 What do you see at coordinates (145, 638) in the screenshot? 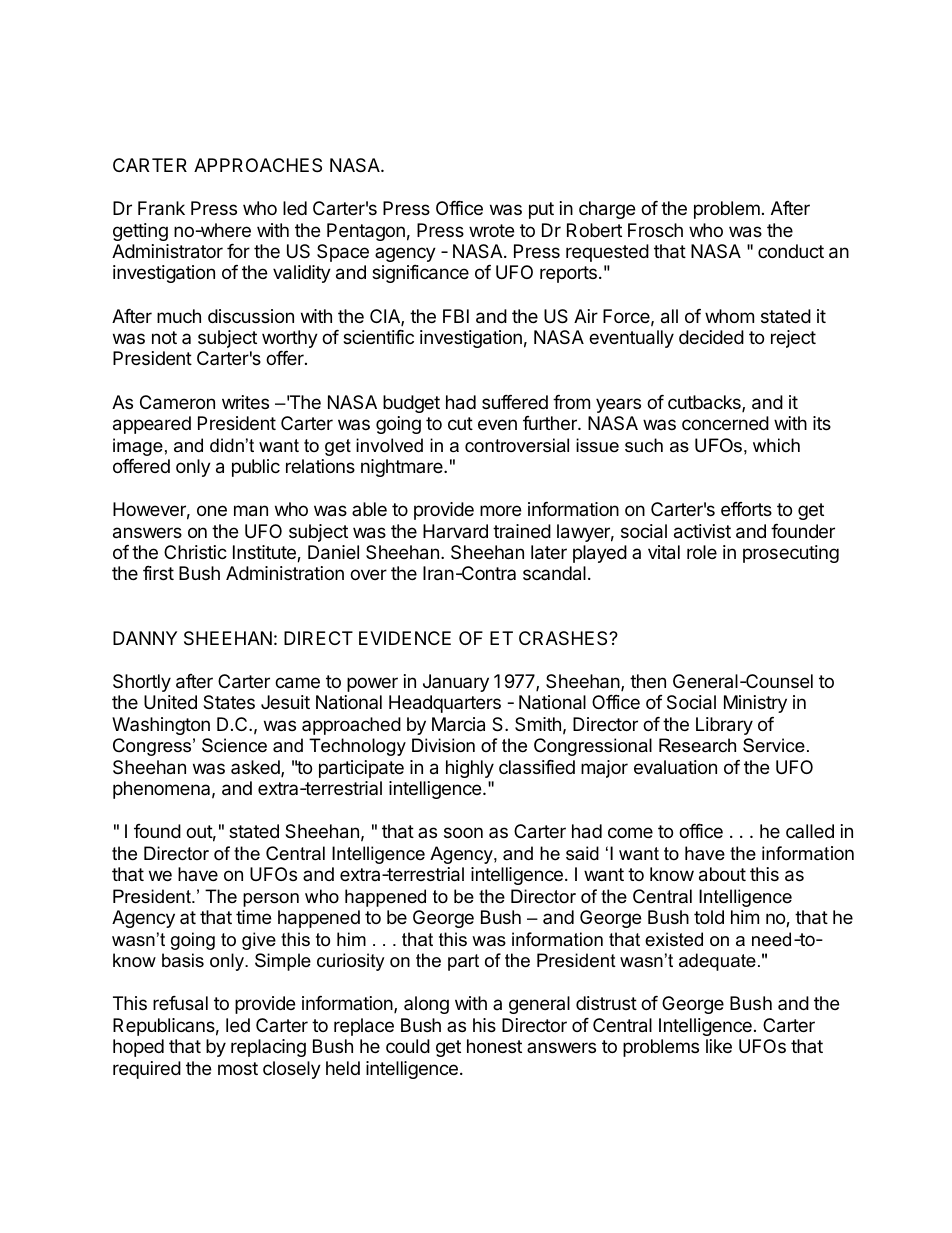
I see `DANNY` at bounding box center [145, 638].
